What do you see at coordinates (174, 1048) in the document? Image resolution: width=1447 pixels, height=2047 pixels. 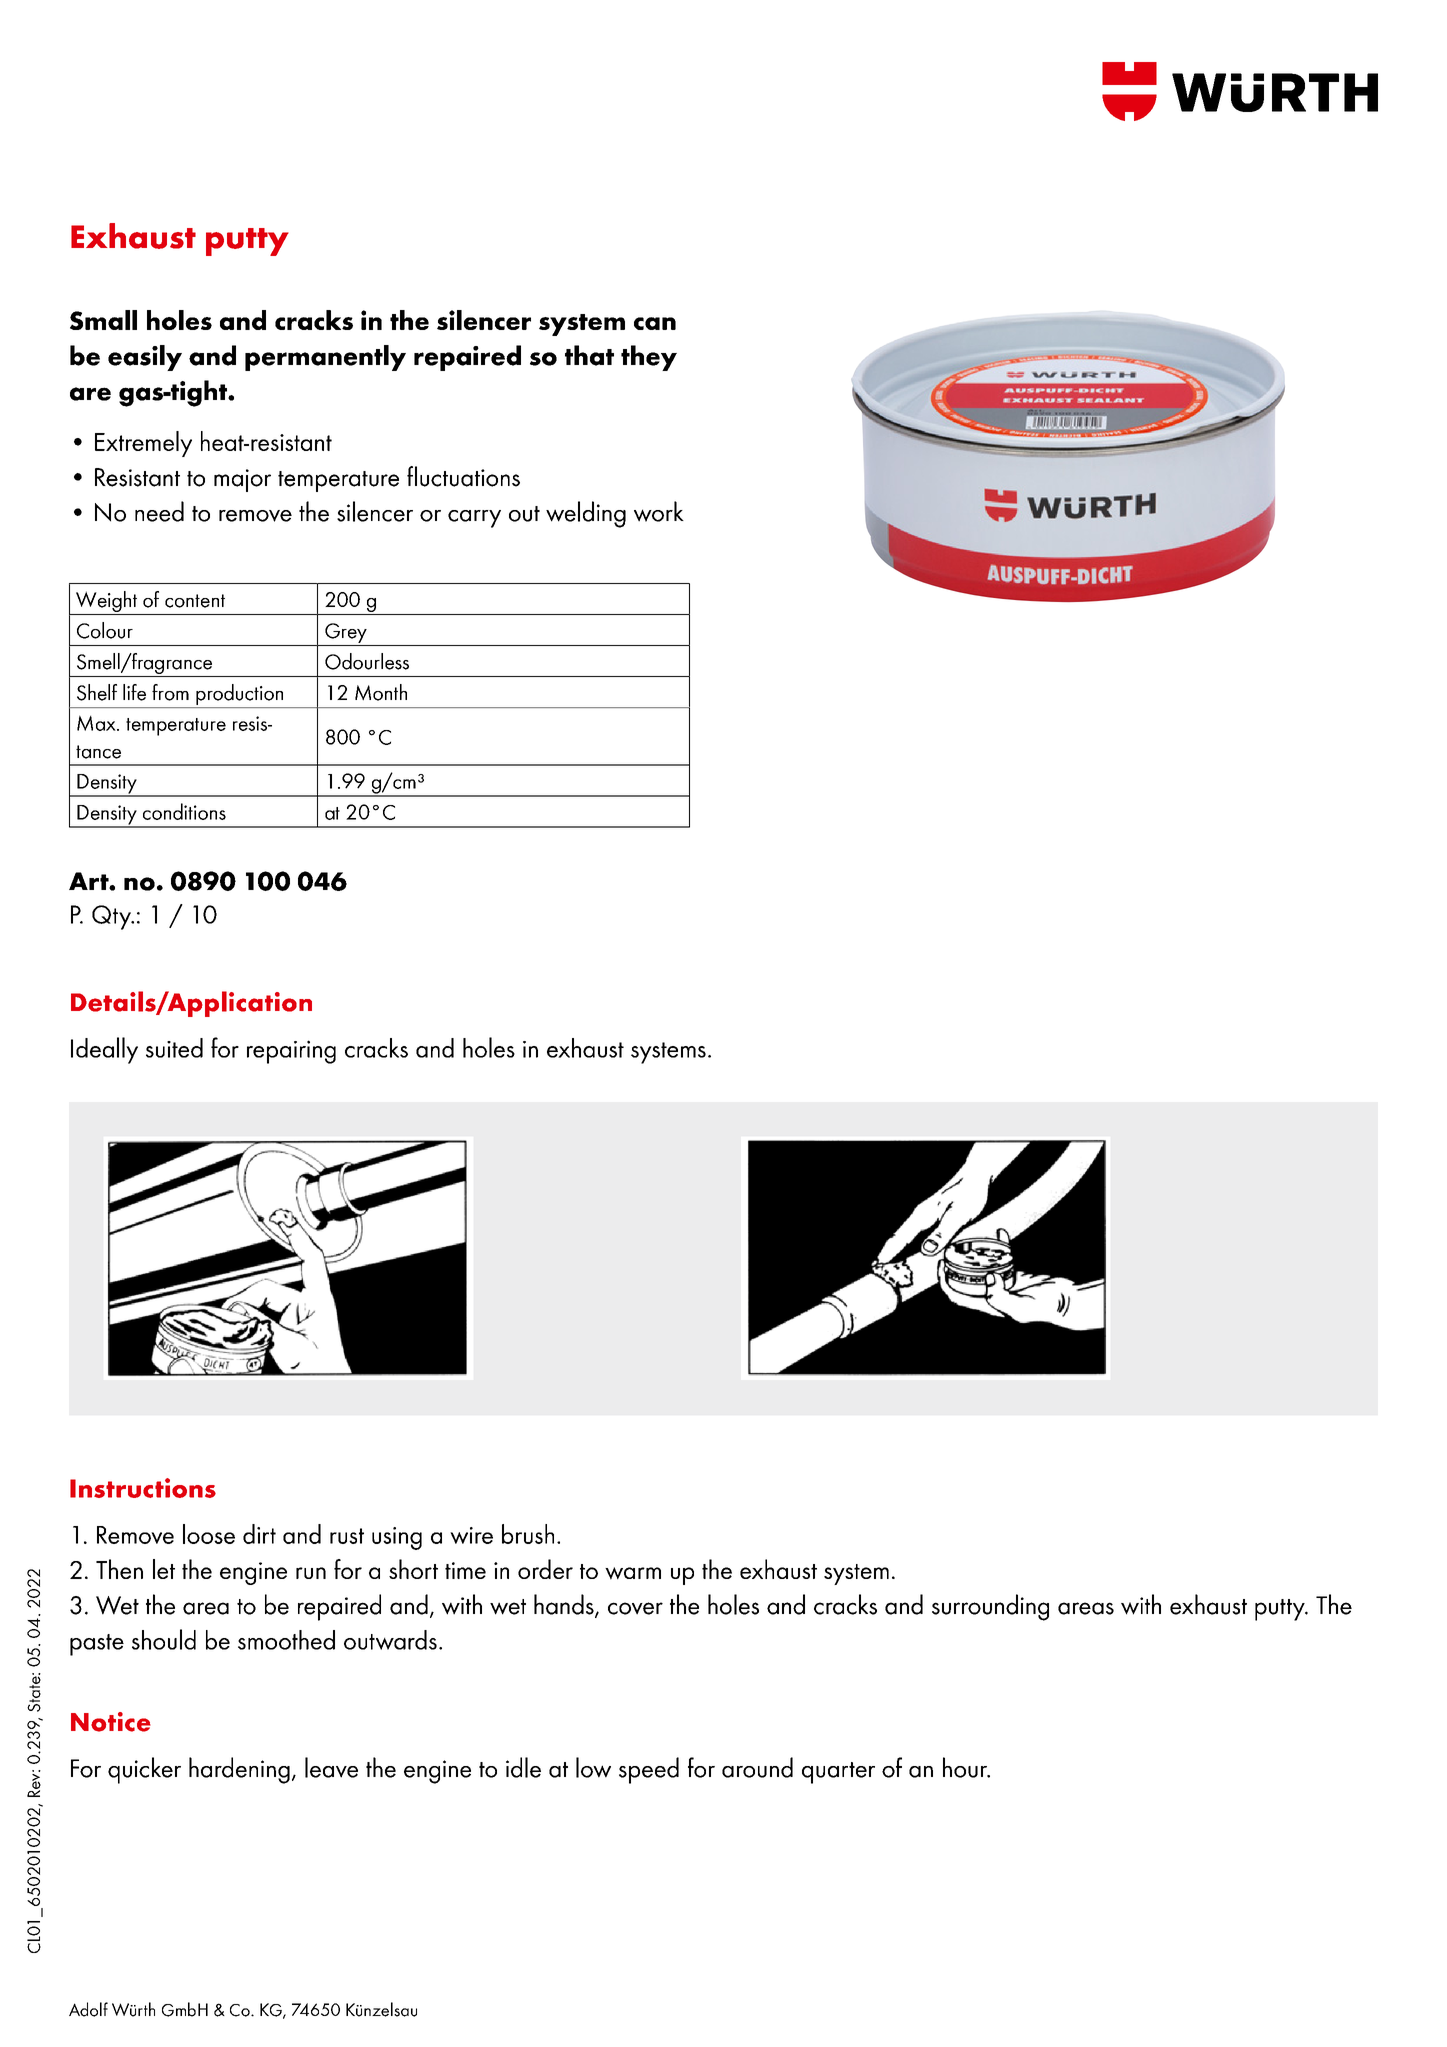 I see `suited` at bounding box center [174, 1048].
